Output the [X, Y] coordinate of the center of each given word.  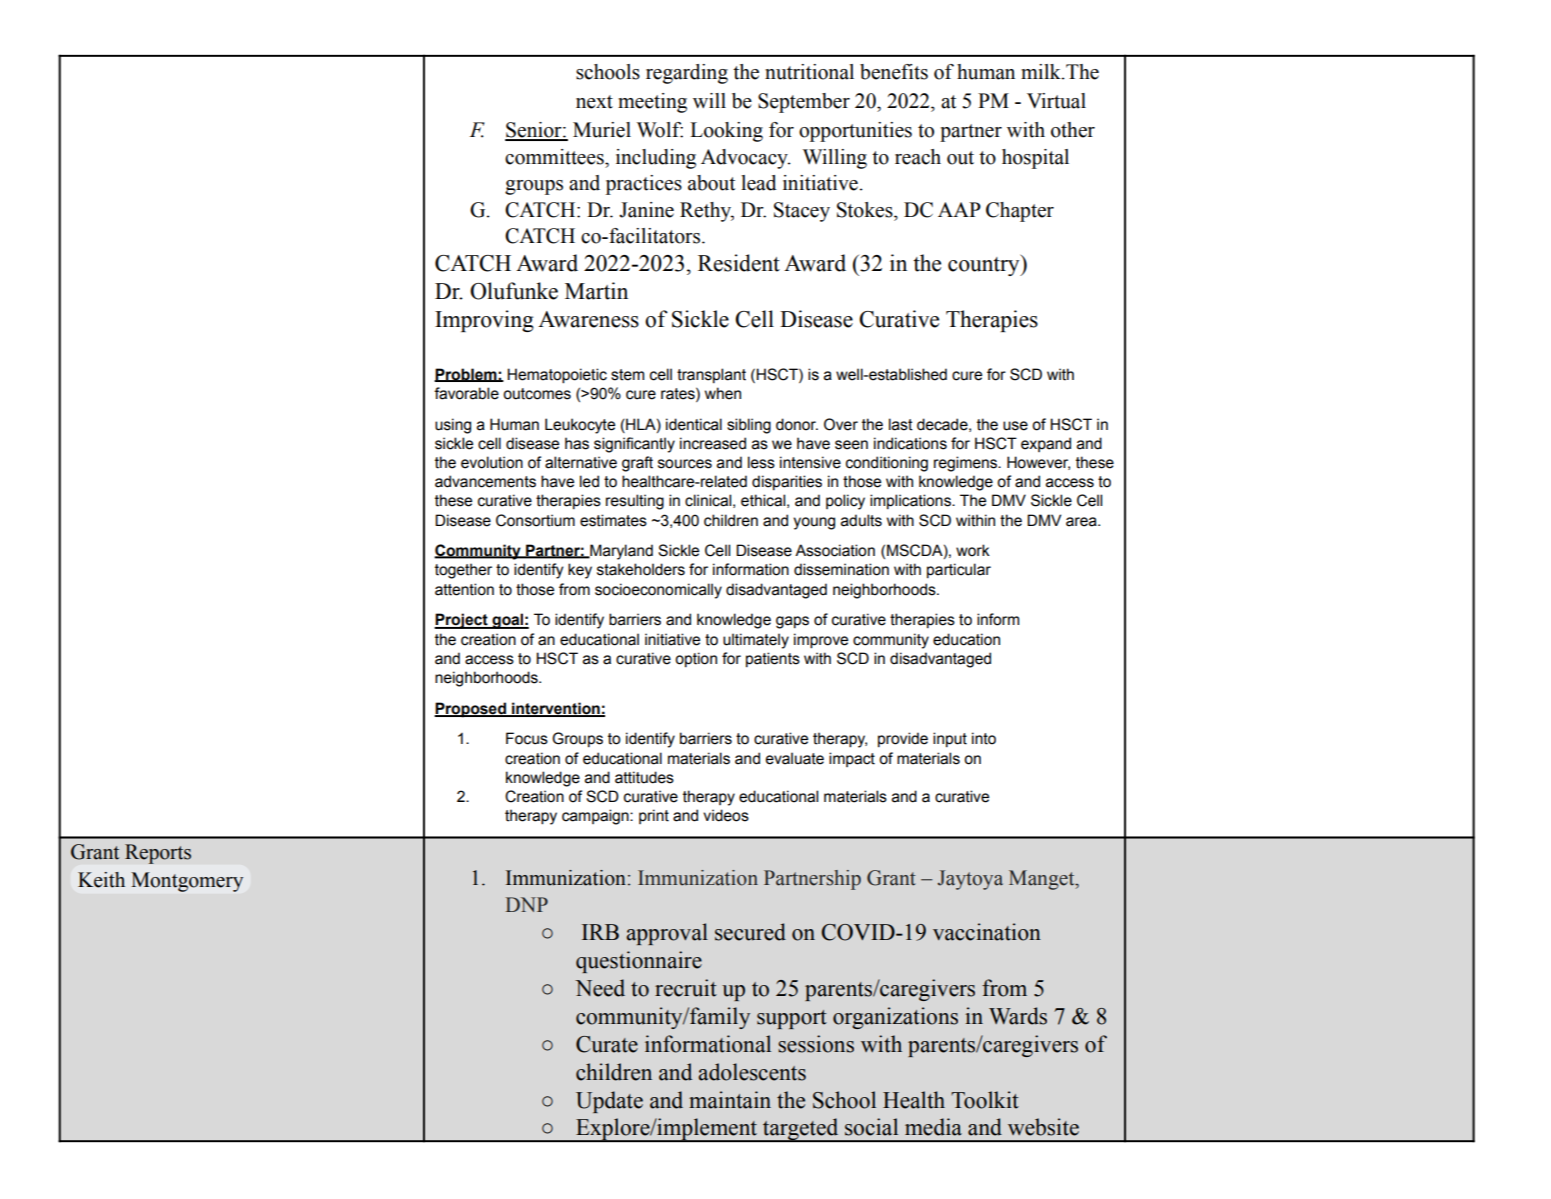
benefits [894, 72]
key [580, 571]
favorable [466, 393]
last [901, 424]
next [594, 102]
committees [555, 157]
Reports [158, 854]
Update [609, 1102]
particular [959, 570]
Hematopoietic [557, 376]
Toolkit [985, 1100]
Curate [607, 1044]
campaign [596, 817]
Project [462, 621]
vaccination [987, 932]
